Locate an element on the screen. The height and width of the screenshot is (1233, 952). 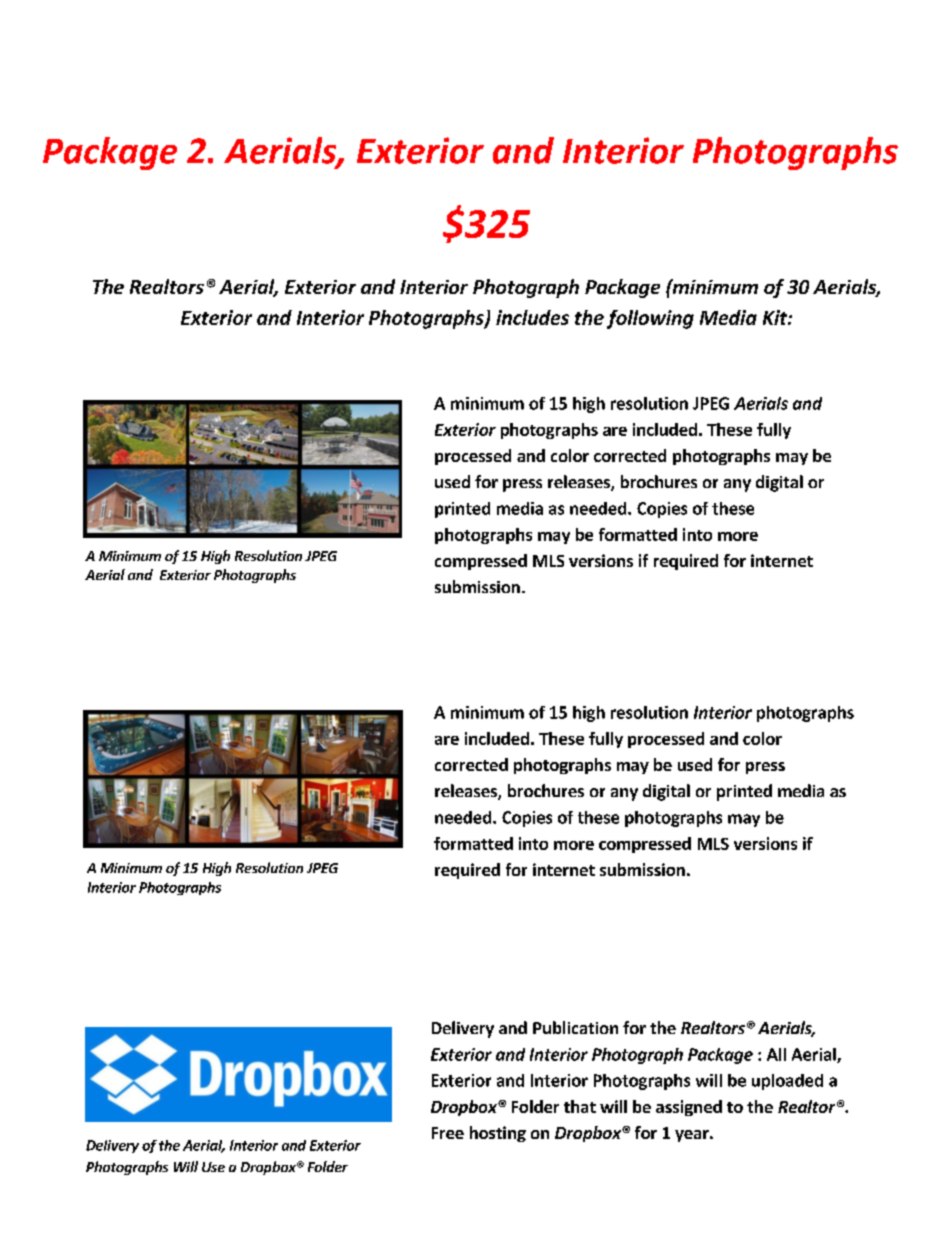
Free is located at coordinates (448, 1133).
